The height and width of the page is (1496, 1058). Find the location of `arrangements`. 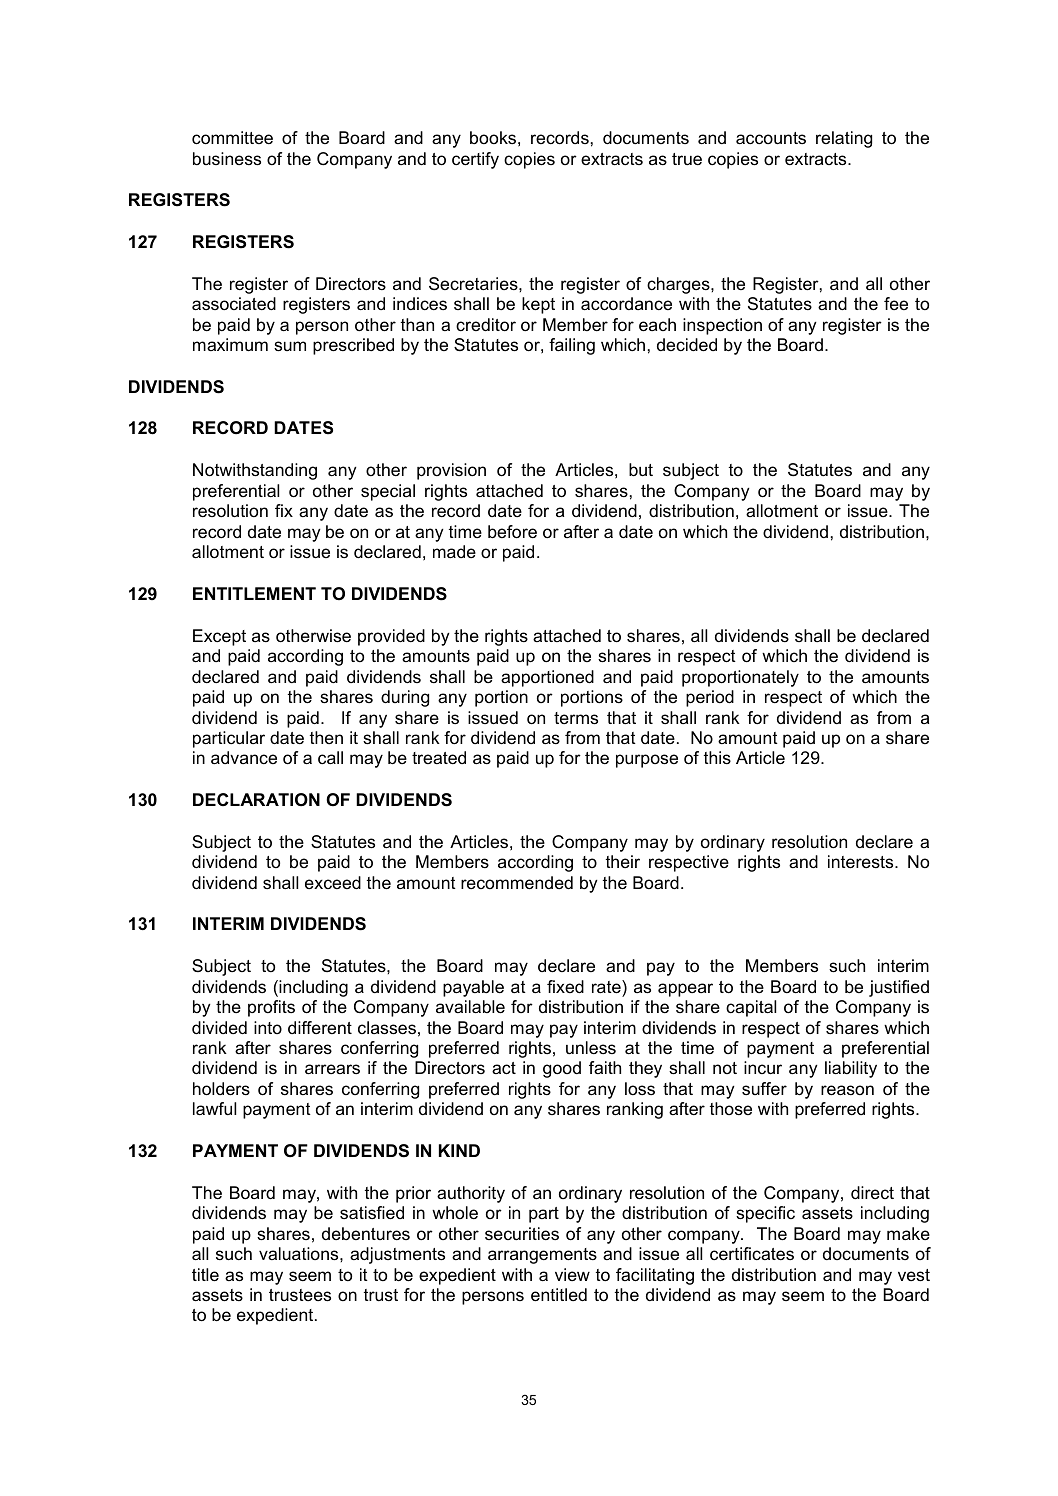

arrangements is located at coordinates (542, 1256).
